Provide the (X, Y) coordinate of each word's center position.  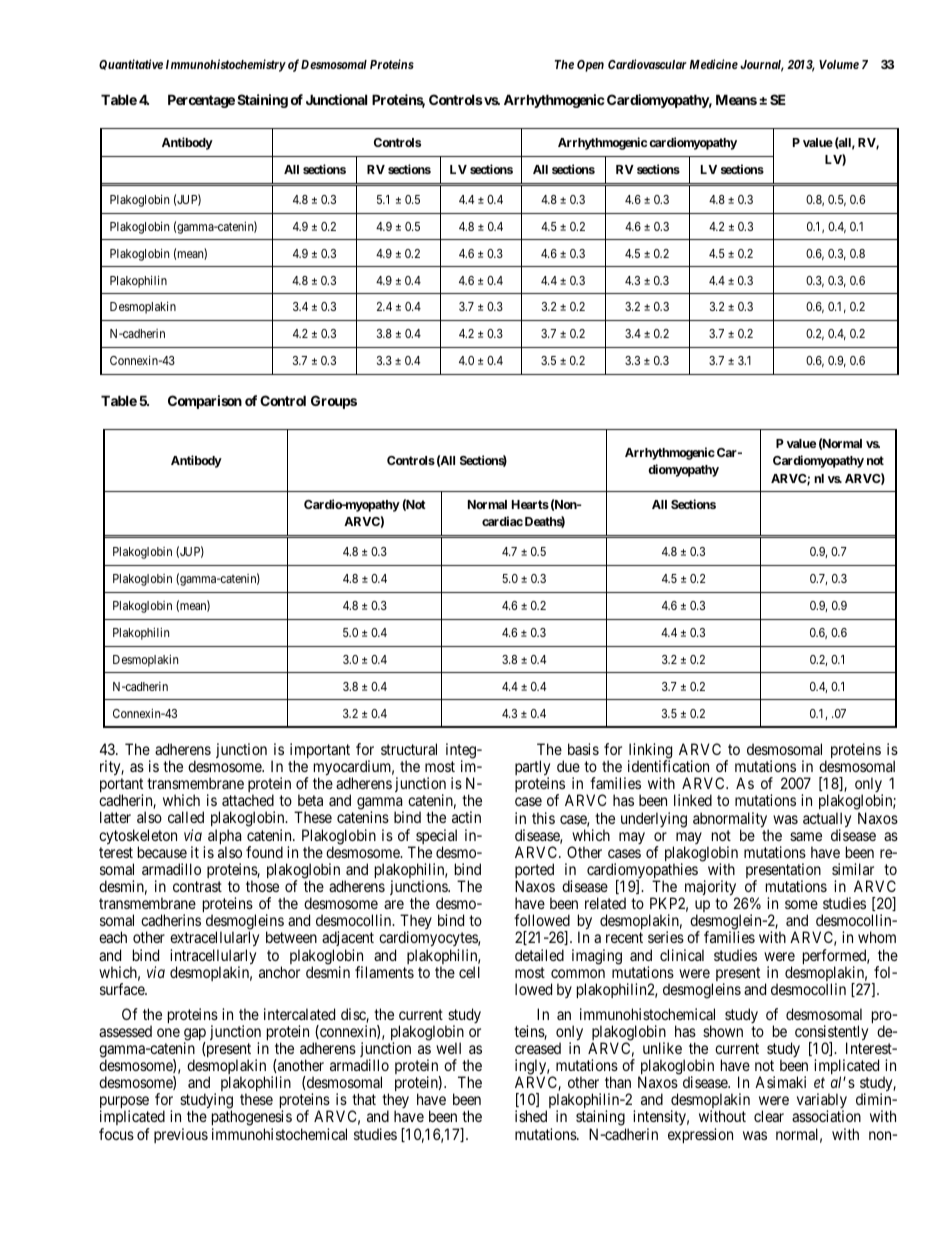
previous (181, 1135)
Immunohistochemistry (226, 65)
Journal (762, 66)
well (448, 1048)
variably (822, 1102)
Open (590, 66)
